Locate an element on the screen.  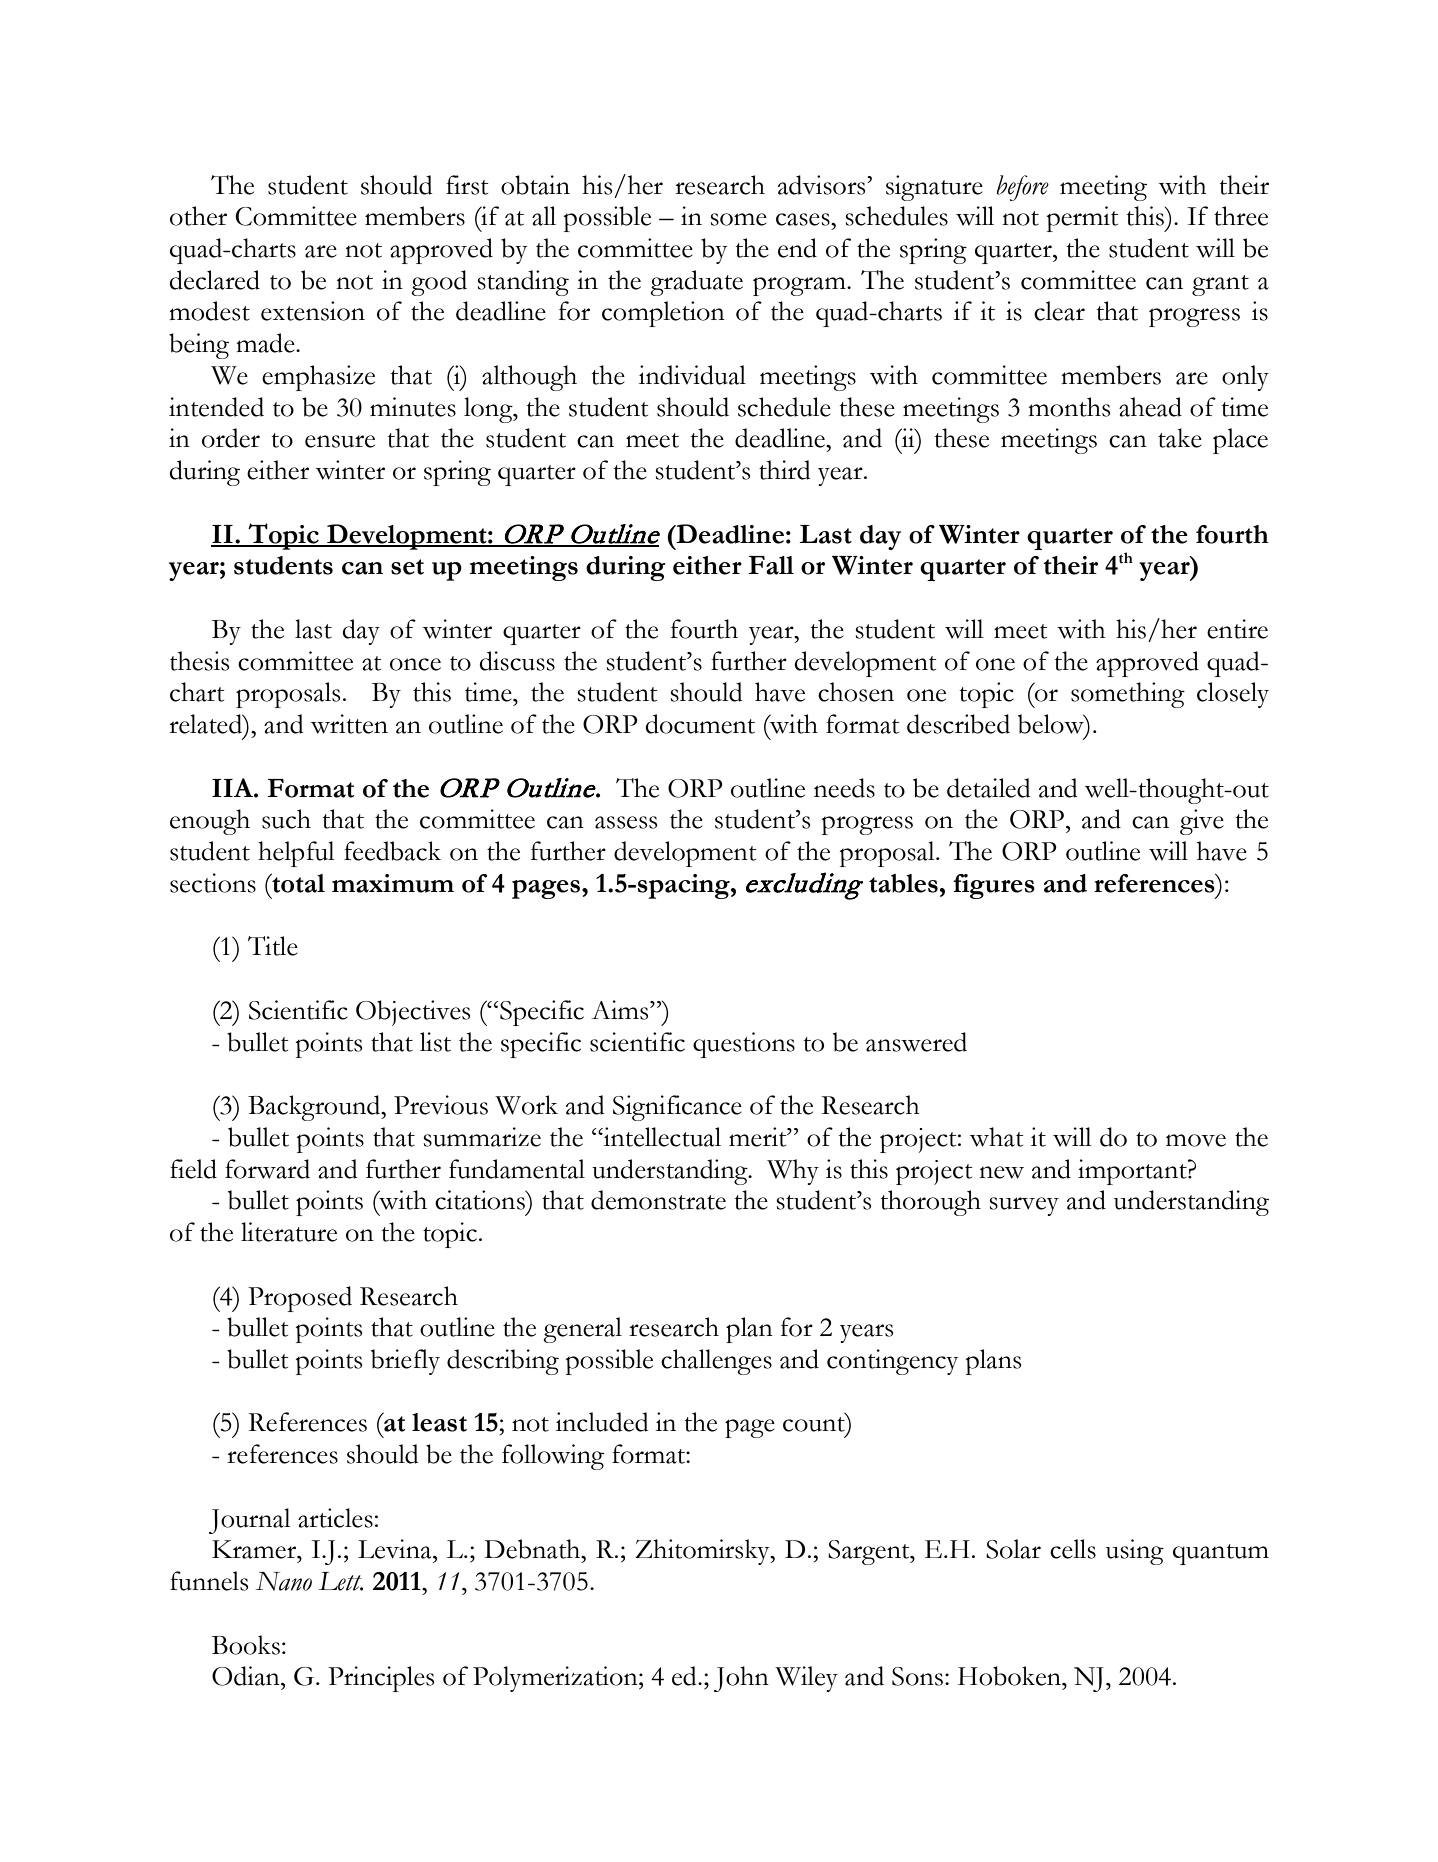
permit is located at coordinates (1083, 219).
